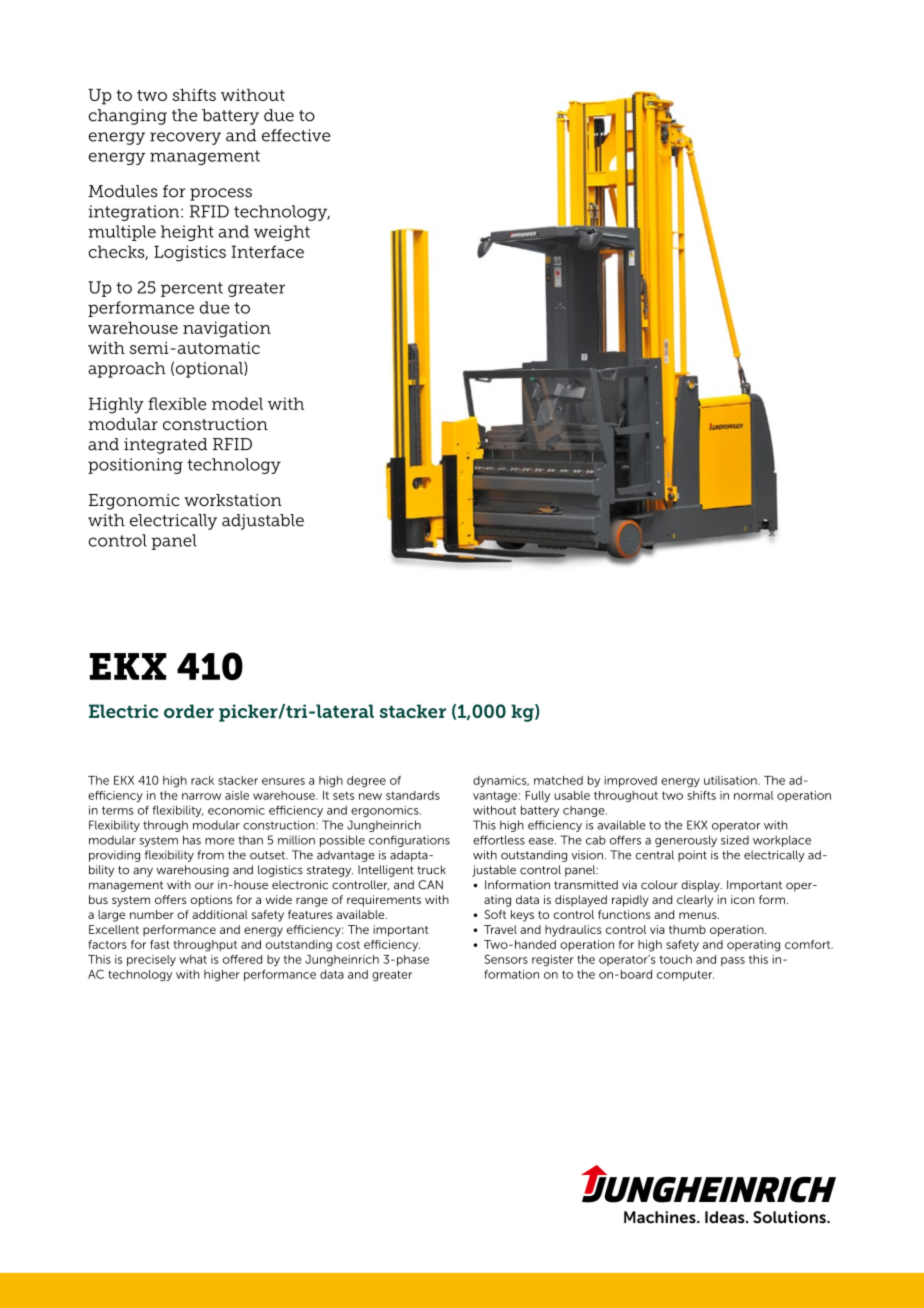 The height and width of the screenshot is (1308, 924). What do you see at coordinates (165, 446) in the screenshot?
I see `integrated` at bounding box center [165, 446].
